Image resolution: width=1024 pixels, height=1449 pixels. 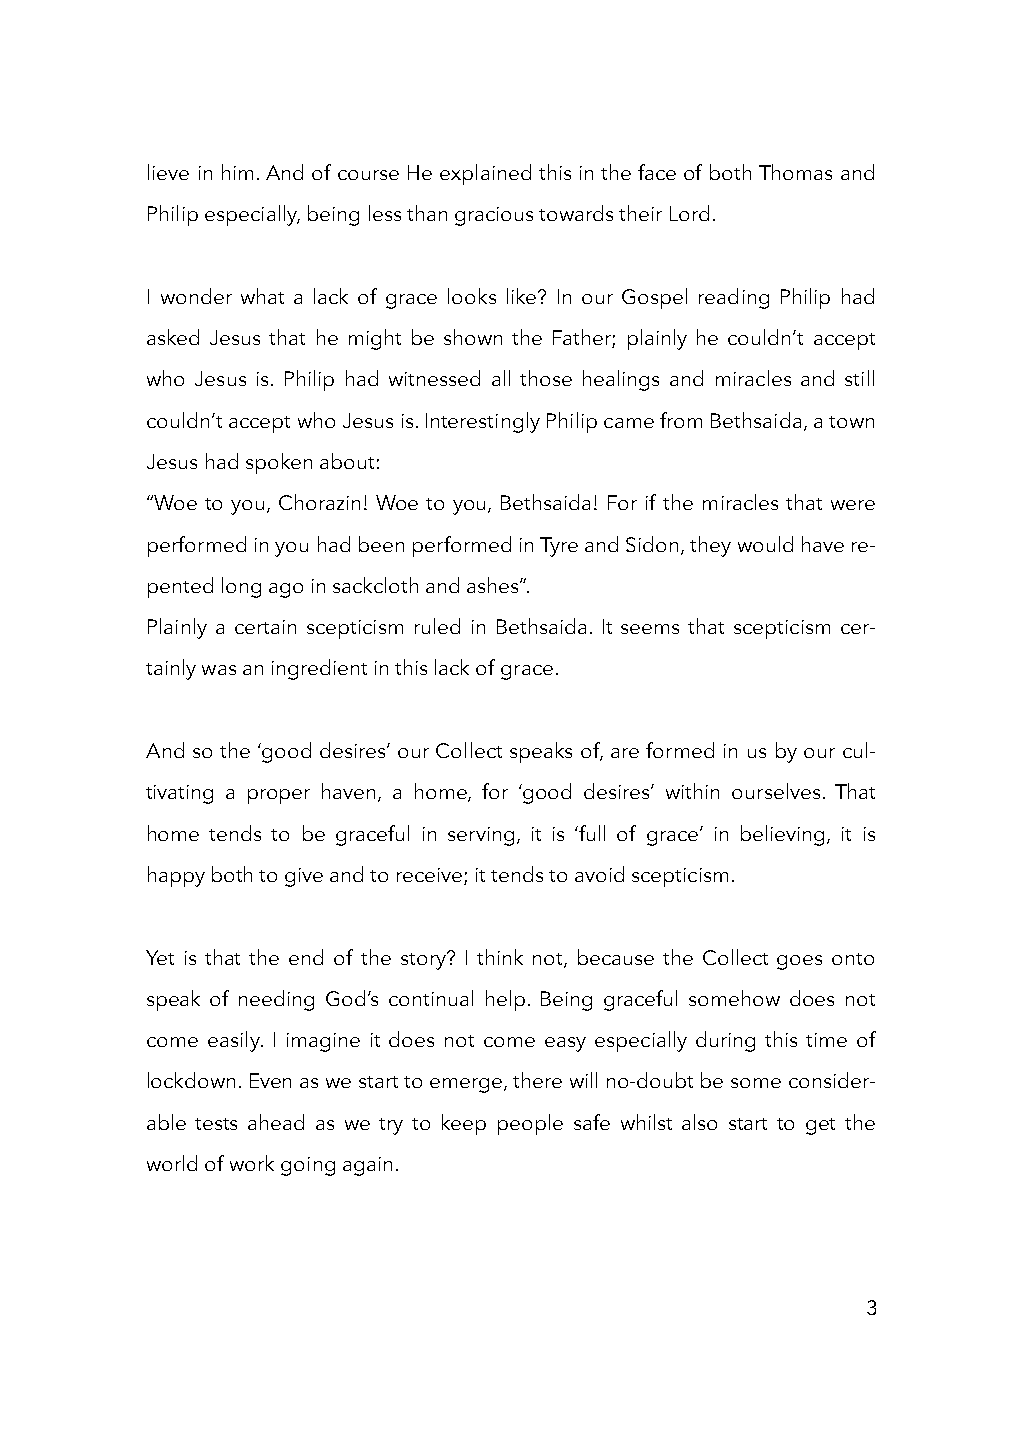 What do you see at coordinates (252, 1163) in the screenshot?
I see `work` at bounding box center [252, 1163].
